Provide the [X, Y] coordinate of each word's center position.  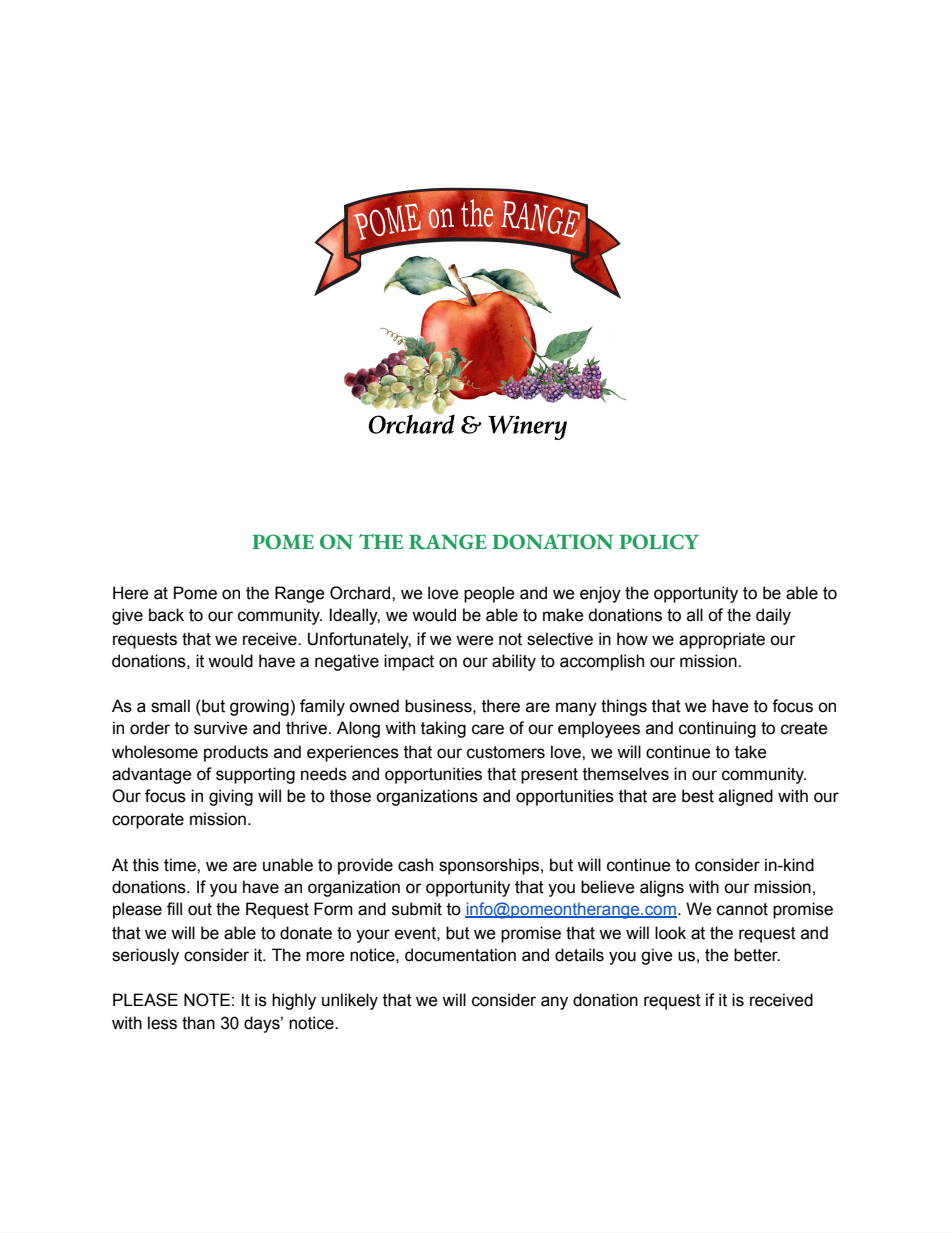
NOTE [207, 1000]
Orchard [361, 593]
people [489, 594]
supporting [255, 775]
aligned [746, 797]
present [549, 776]
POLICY [659, 542]
